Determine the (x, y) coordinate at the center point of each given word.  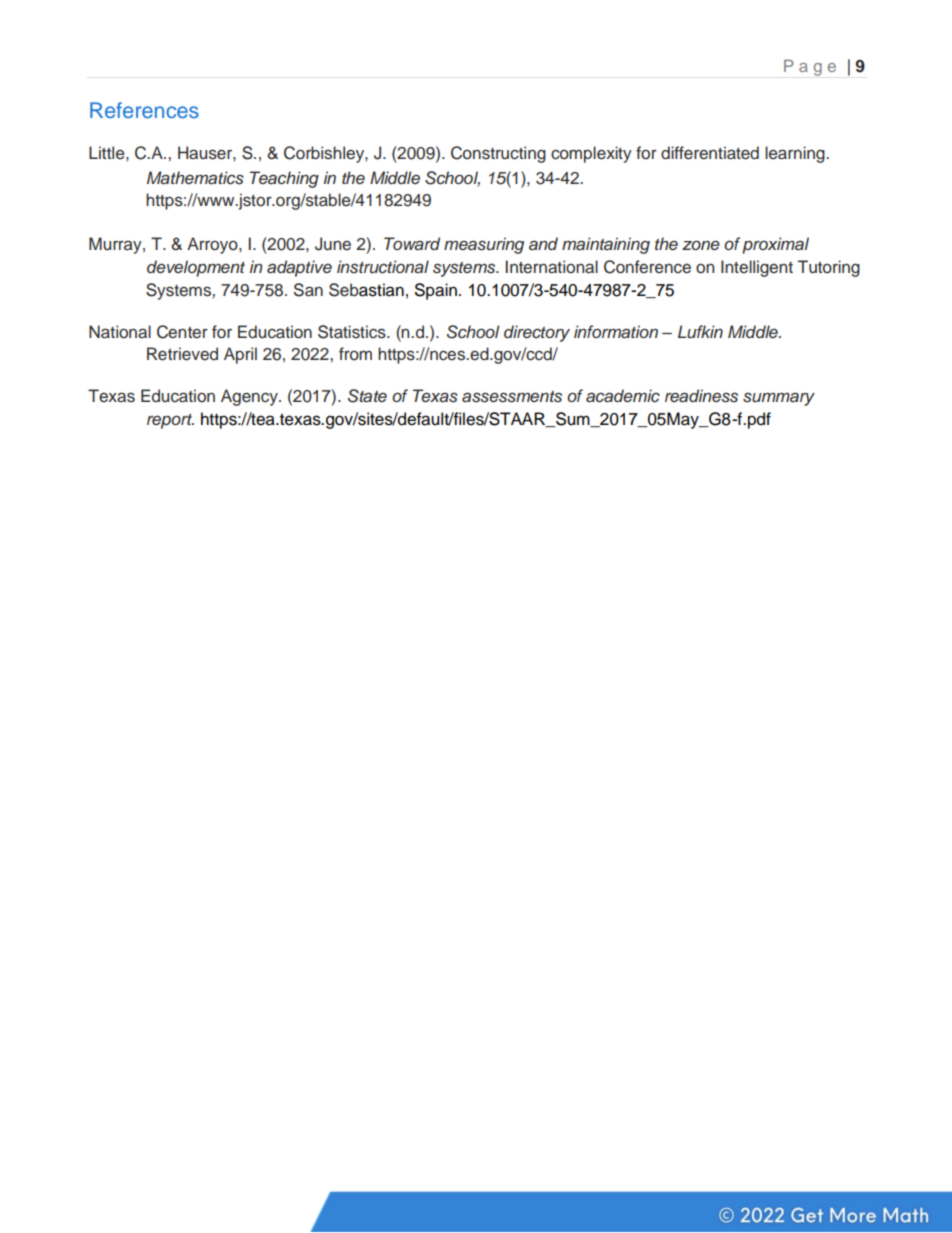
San (308, 290)
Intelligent (757, 268)
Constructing (498, 154)
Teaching (284, 179)
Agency (250, 397)
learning (796, 154)
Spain (436, 291)
